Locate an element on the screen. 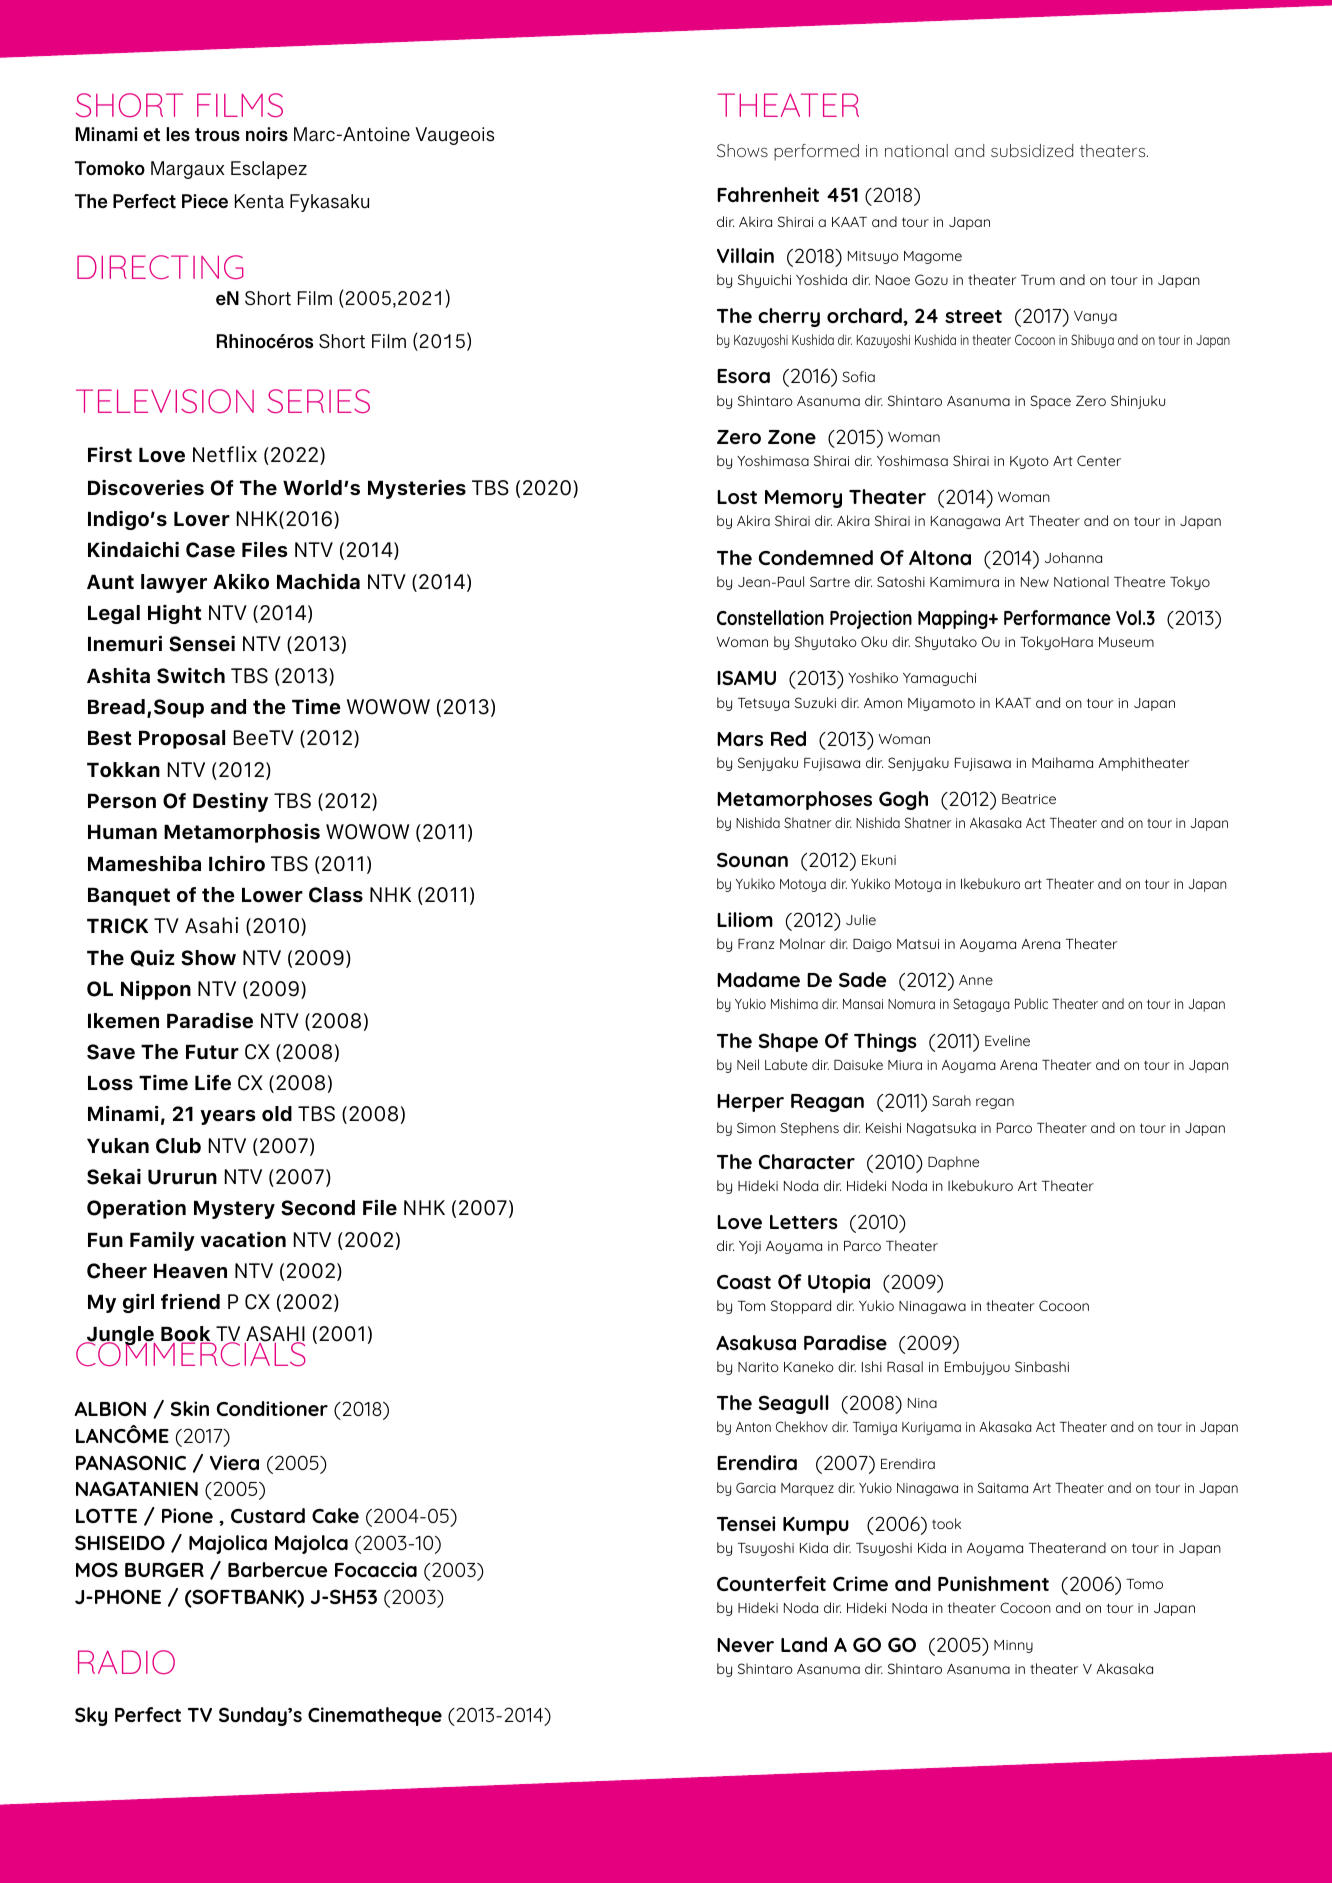 Image resolution: width=1332 pixels, height=1883 pixels. RADIO is located at coordinates (126, 1662).
